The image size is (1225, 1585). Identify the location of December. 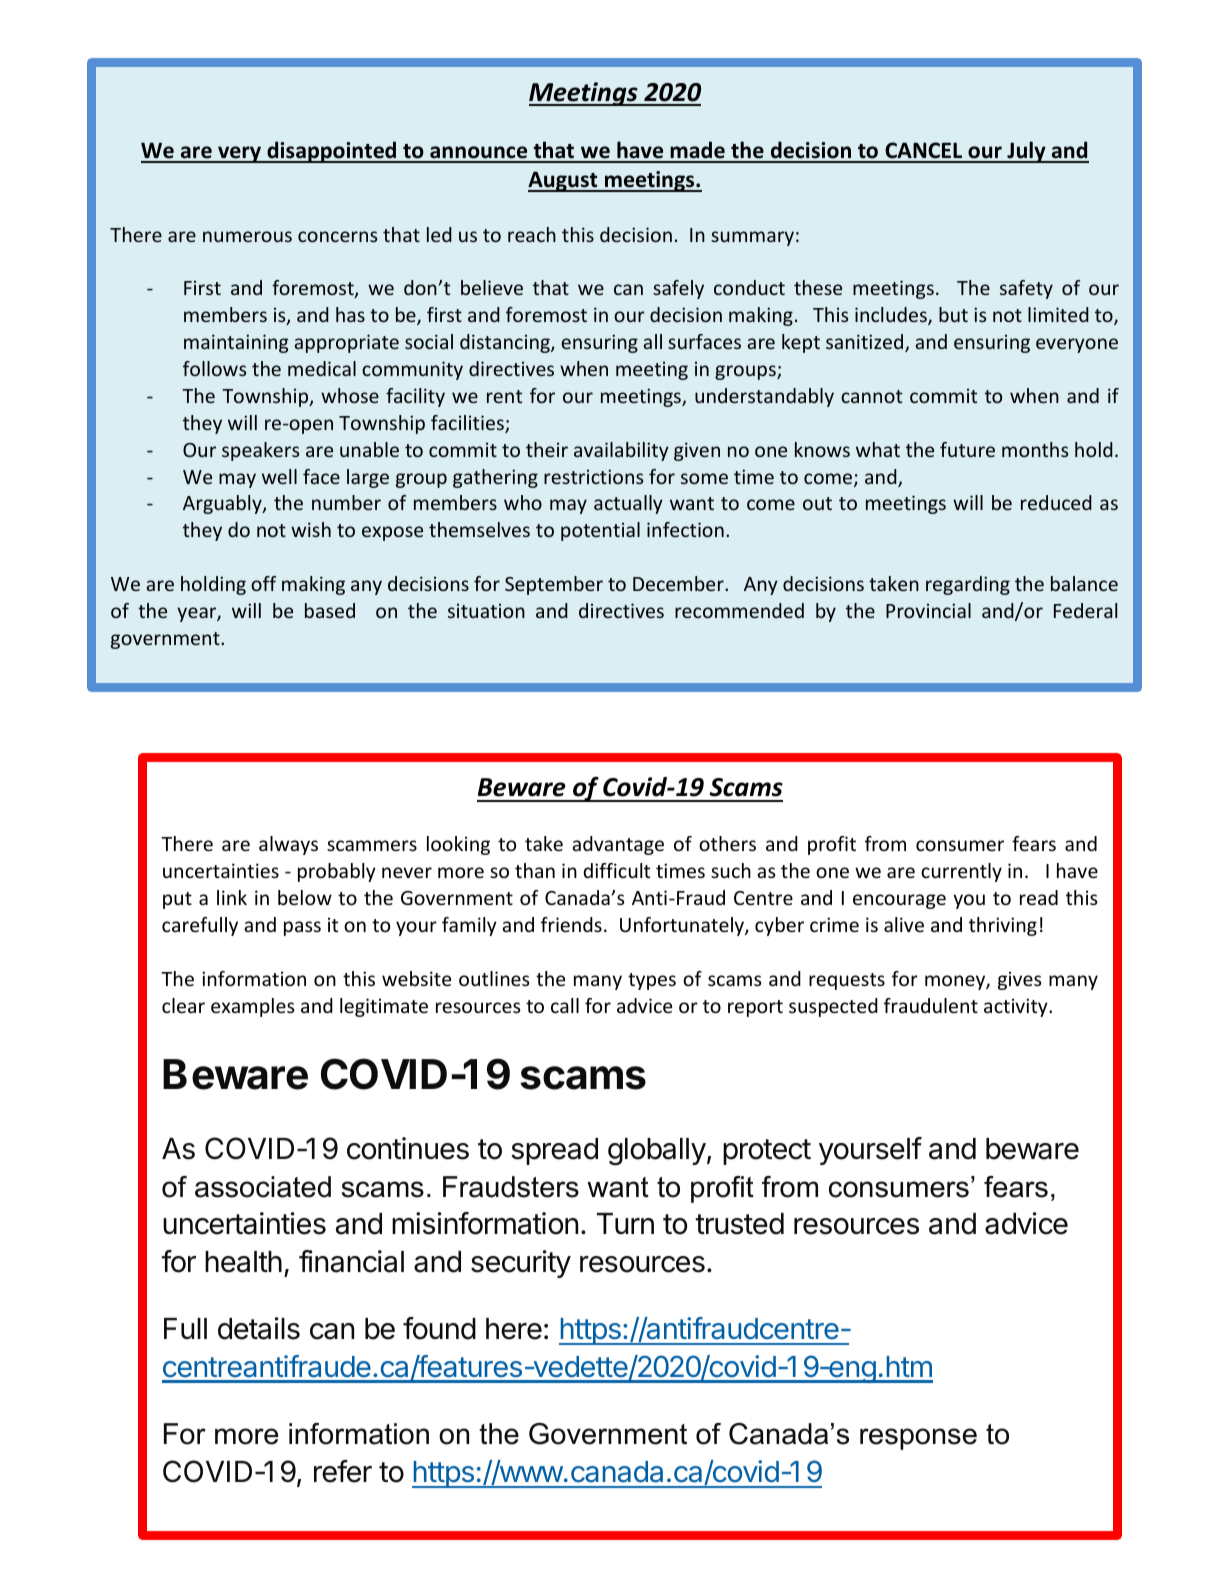
(679, 583).
